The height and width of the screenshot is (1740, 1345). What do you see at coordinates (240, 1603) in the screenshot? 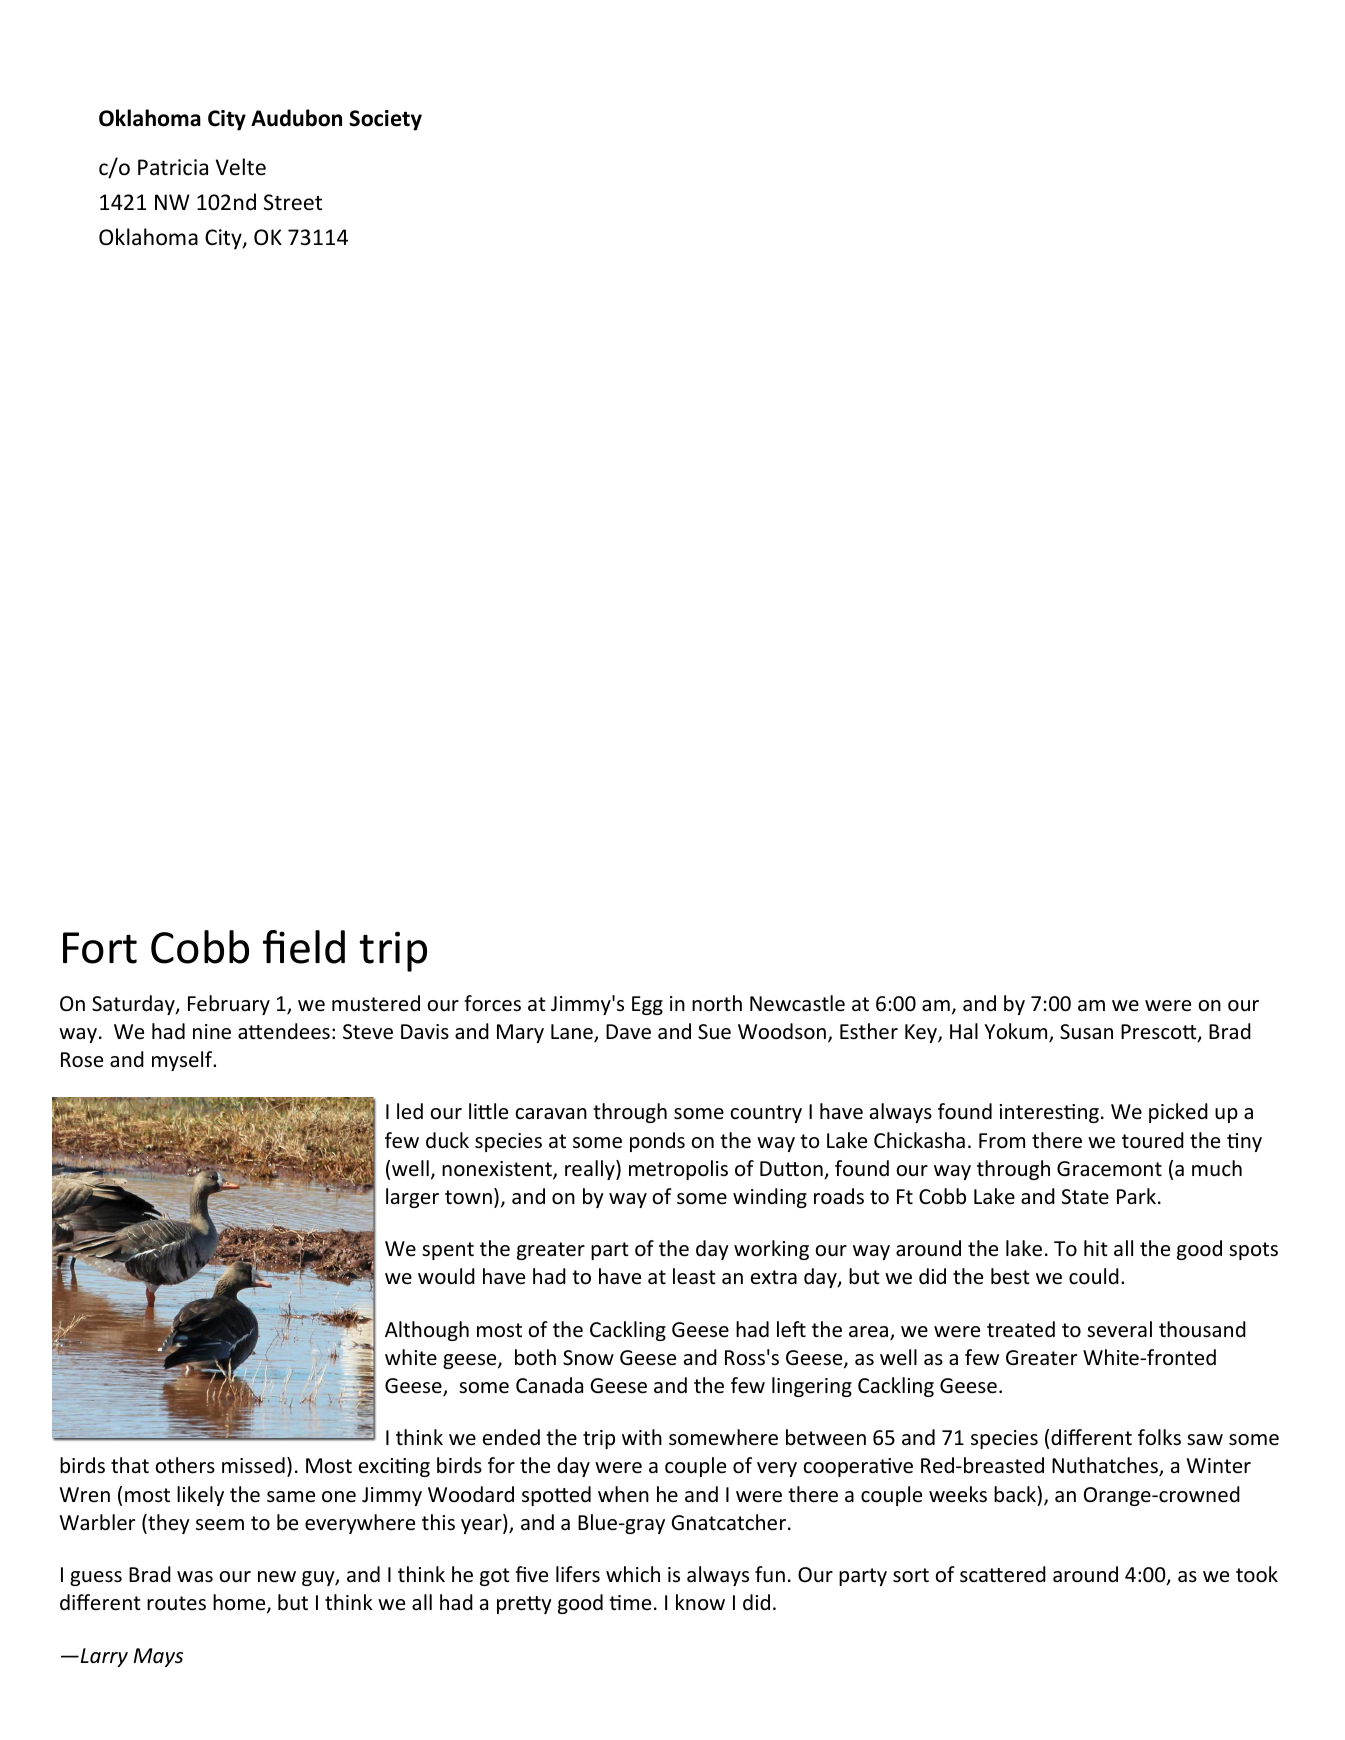
I see `home` at bounding box center [240, 1603].
